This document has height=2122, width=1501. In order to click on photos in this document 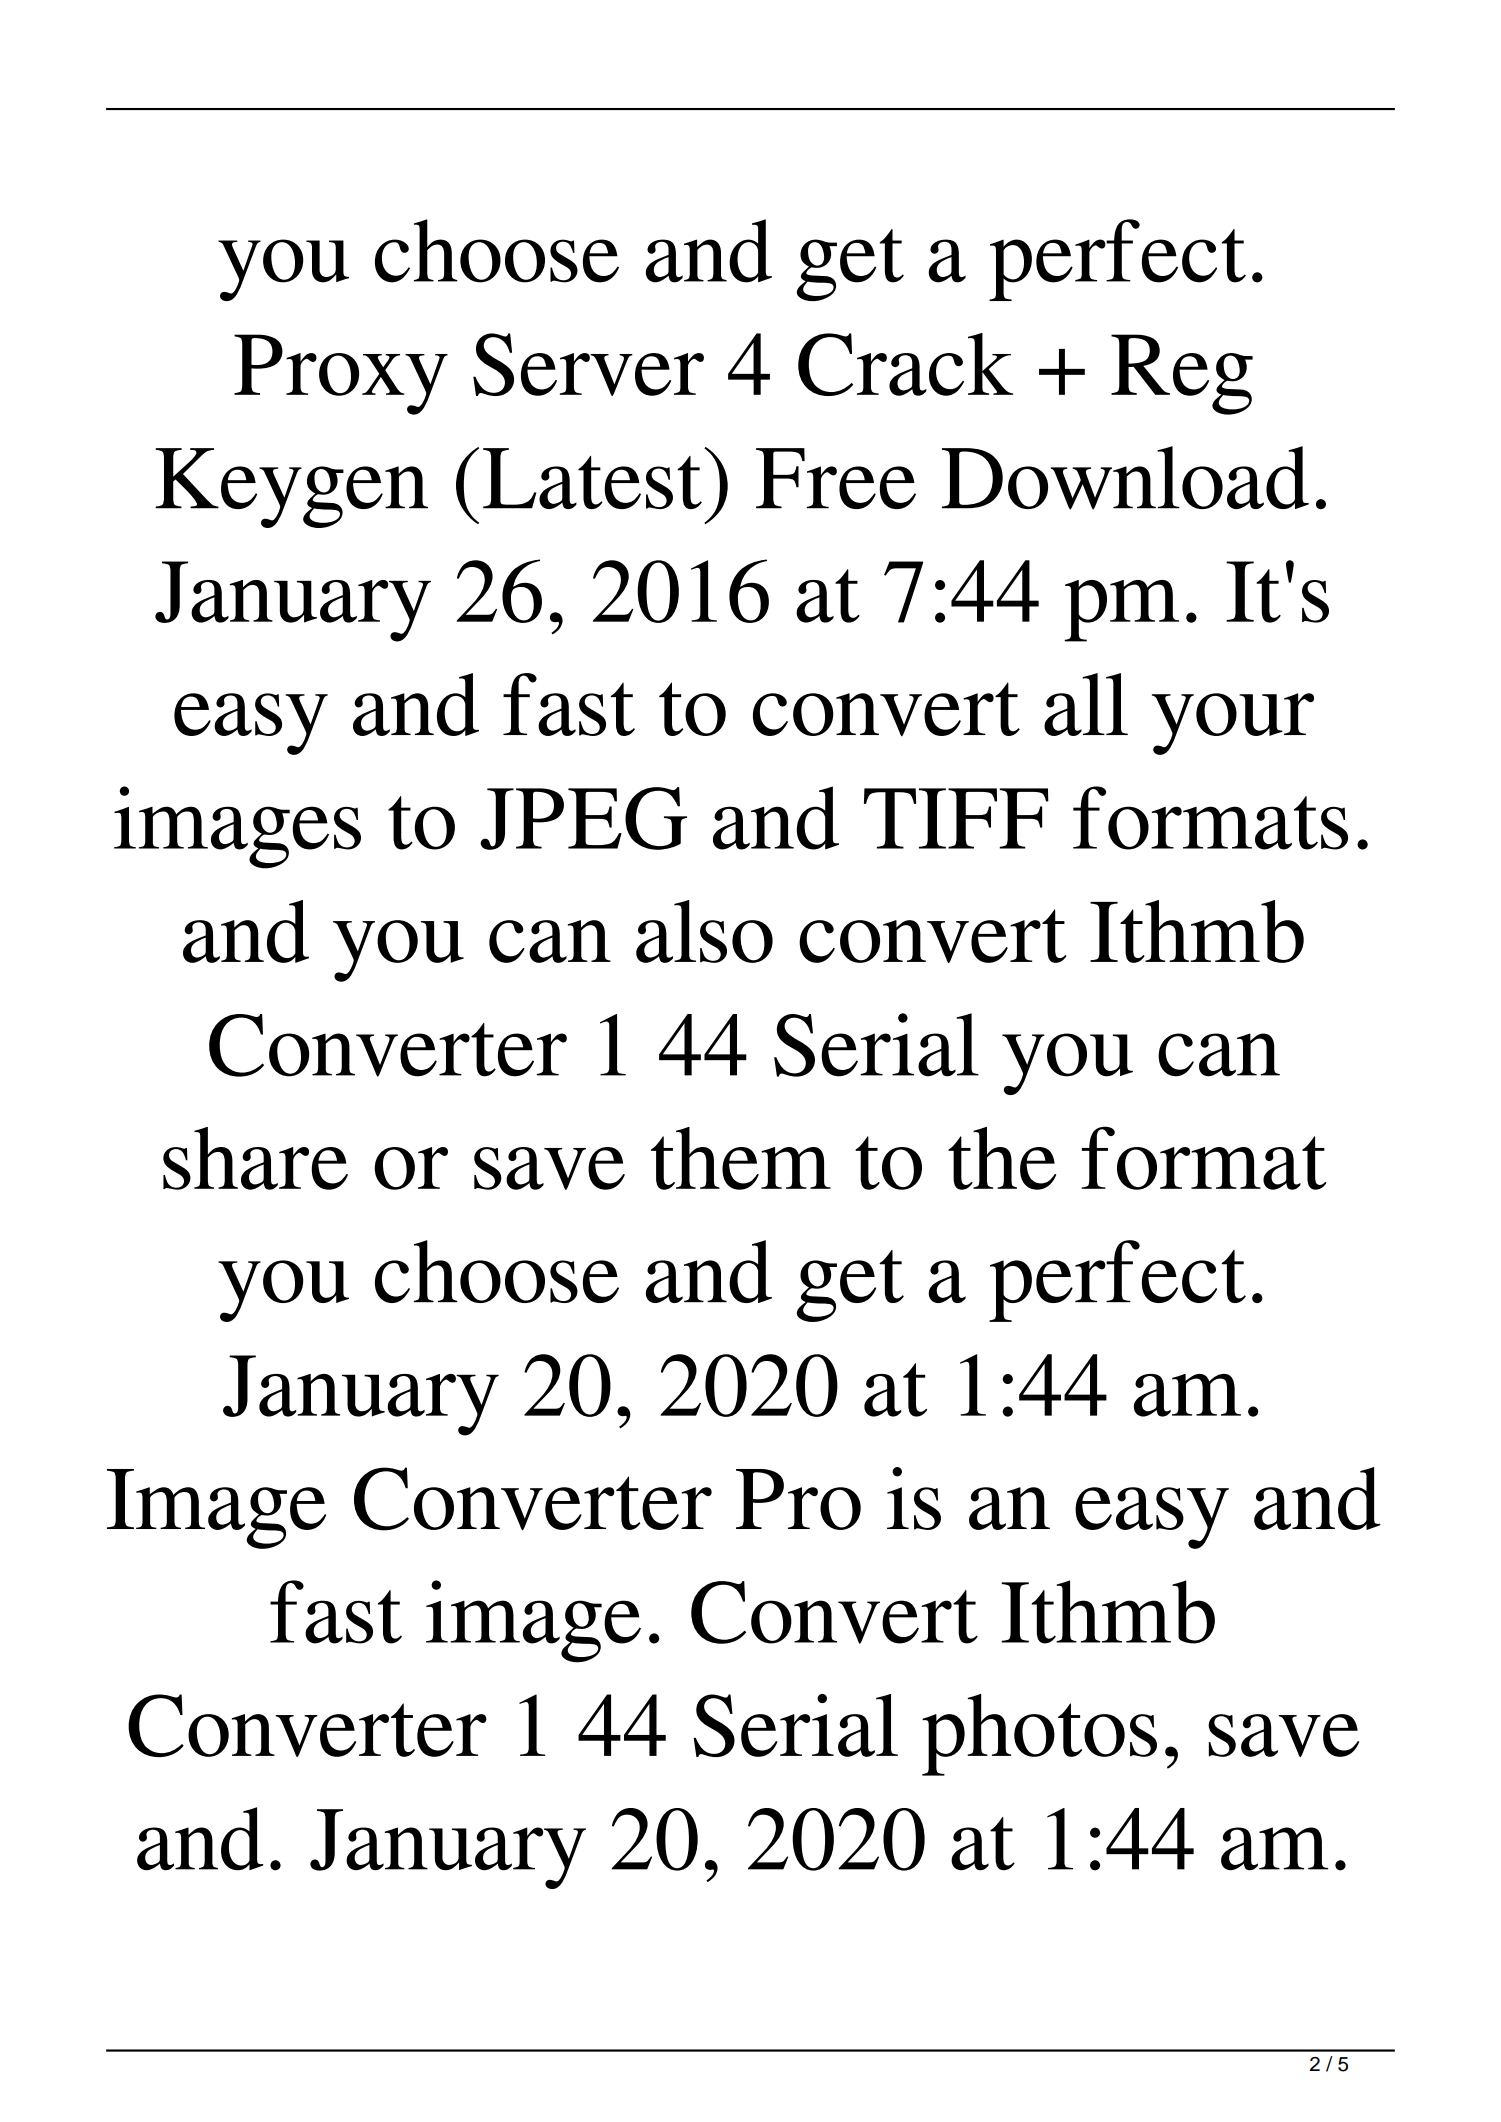, I will do `click(1039, 1735)`.
